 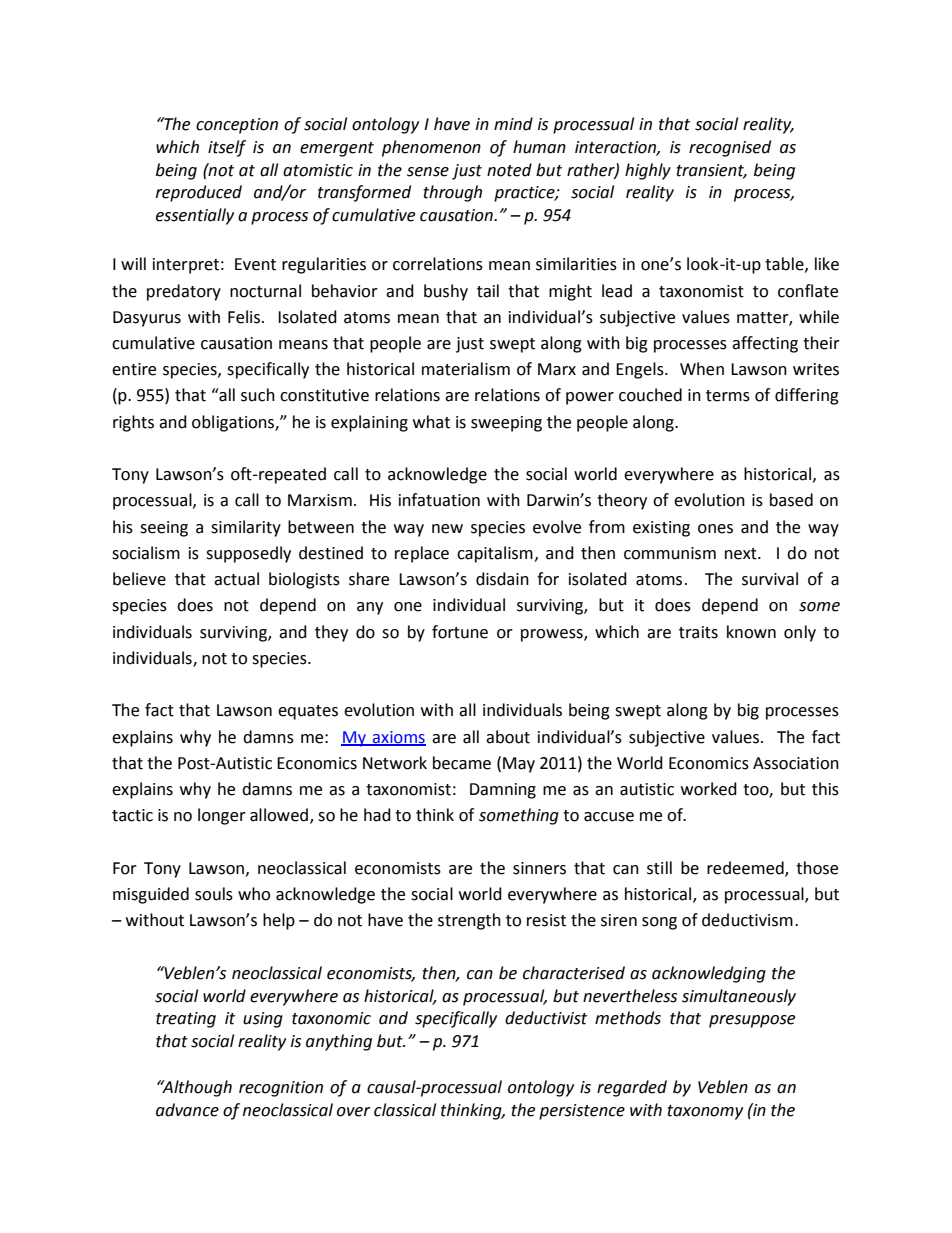 What do you see at coordinates (227, 148) in the screenshot?
I see `itself` at bounding box center [227, 148].
